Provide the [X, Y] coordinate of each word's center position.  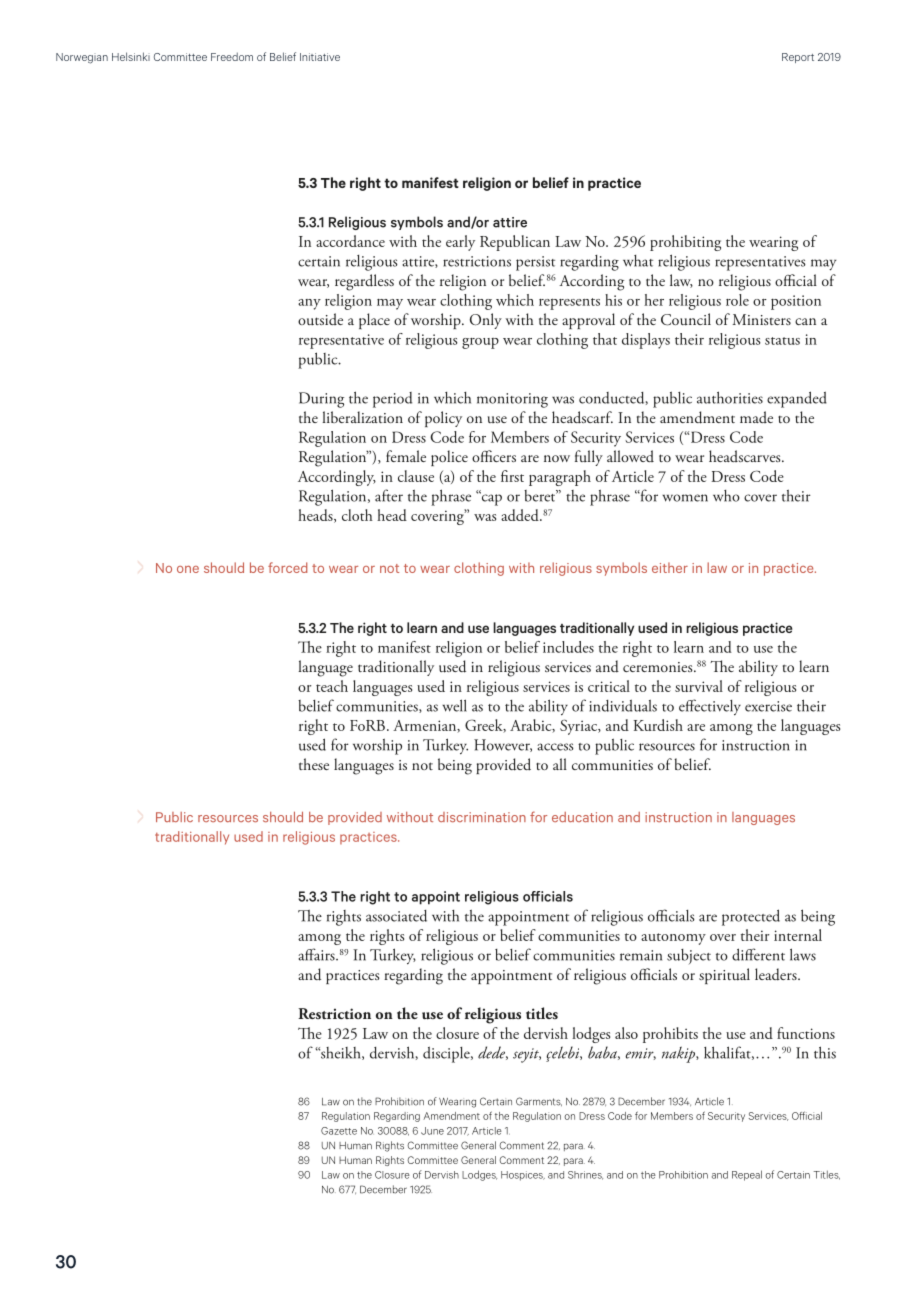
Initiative [320, 57]
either [670, 567]
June [432, 1131]
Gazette [339, 1131]
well [454, 705]
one [188, 569]
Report [798, 58]
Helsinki [131, 56]
